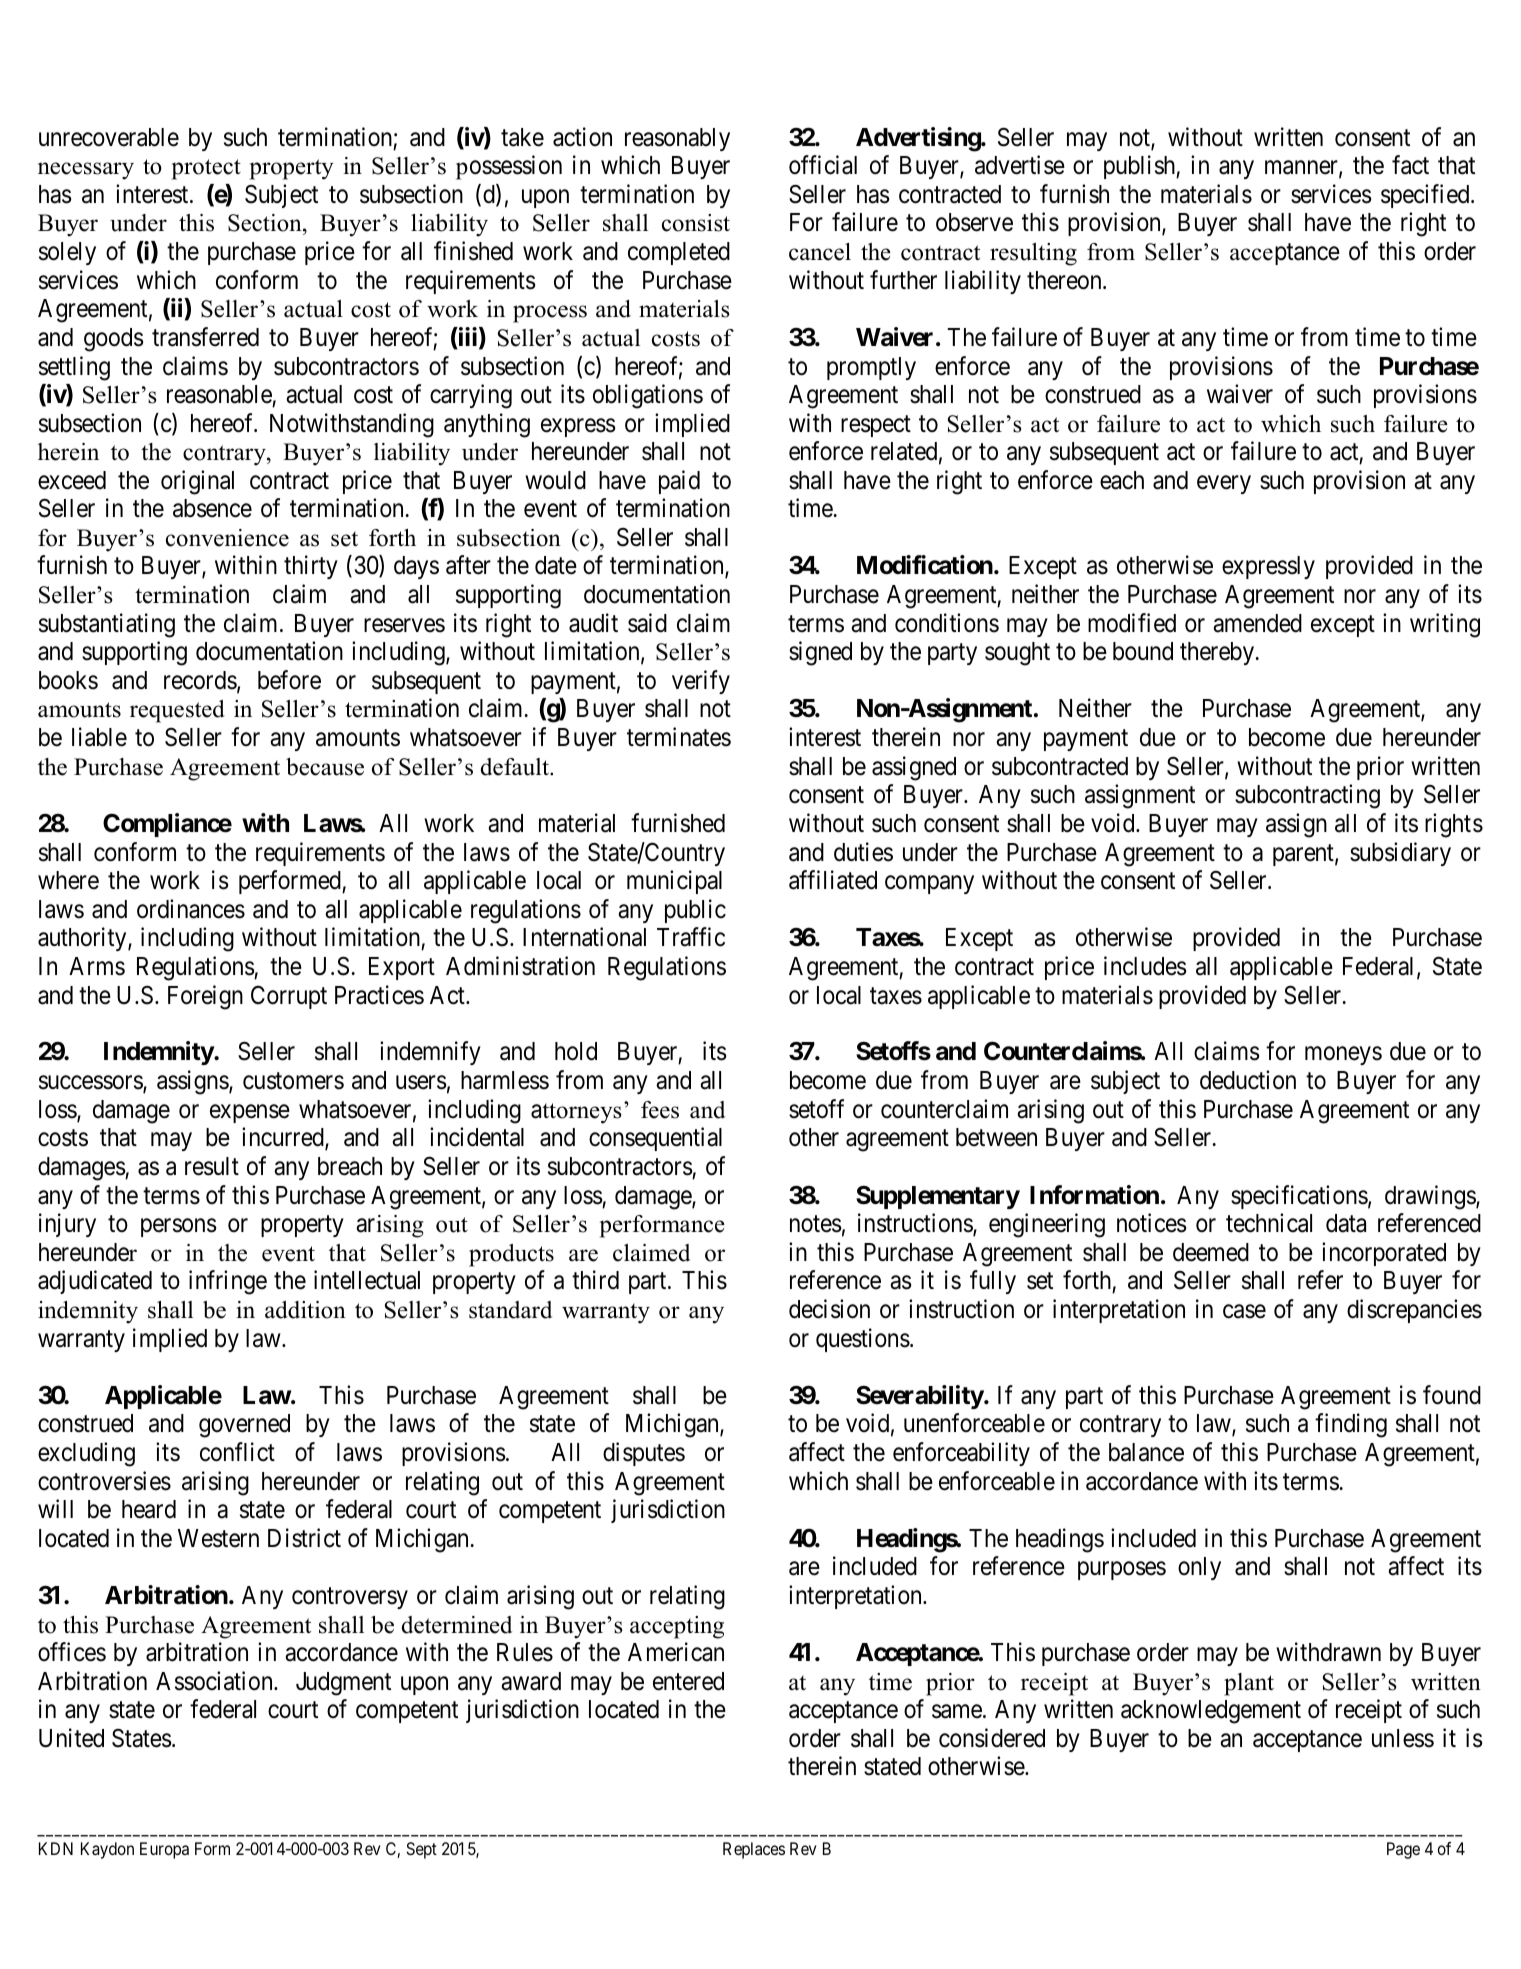 The width and height of the document is (1521, 1969). I want to click on subsidiary, so click(1400, 854).
